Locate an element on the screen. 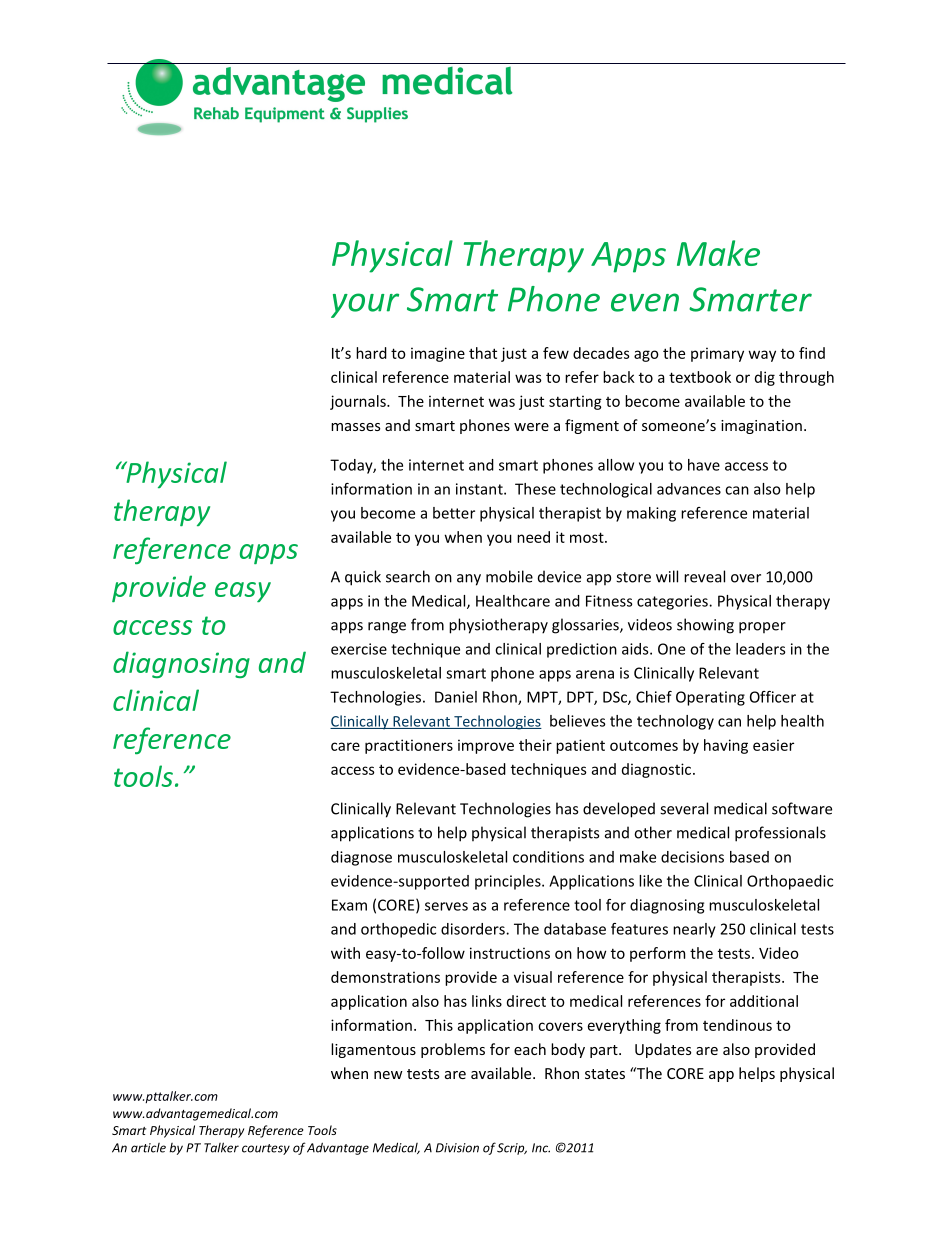  decisions is located at coordinates (692, 857).
